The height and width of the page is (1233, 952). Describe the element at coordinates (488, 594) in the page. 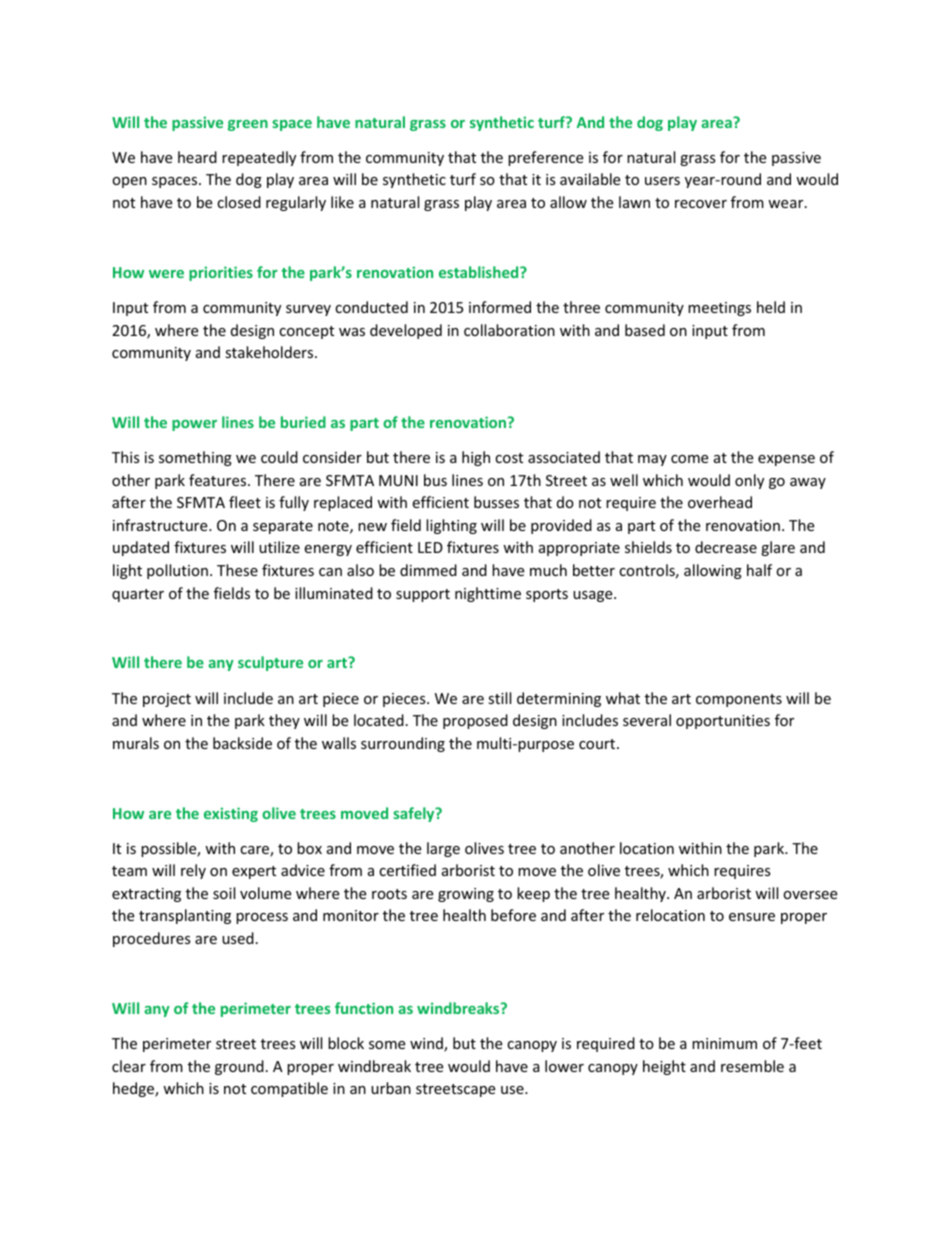

I see `nighttime` at that location.
